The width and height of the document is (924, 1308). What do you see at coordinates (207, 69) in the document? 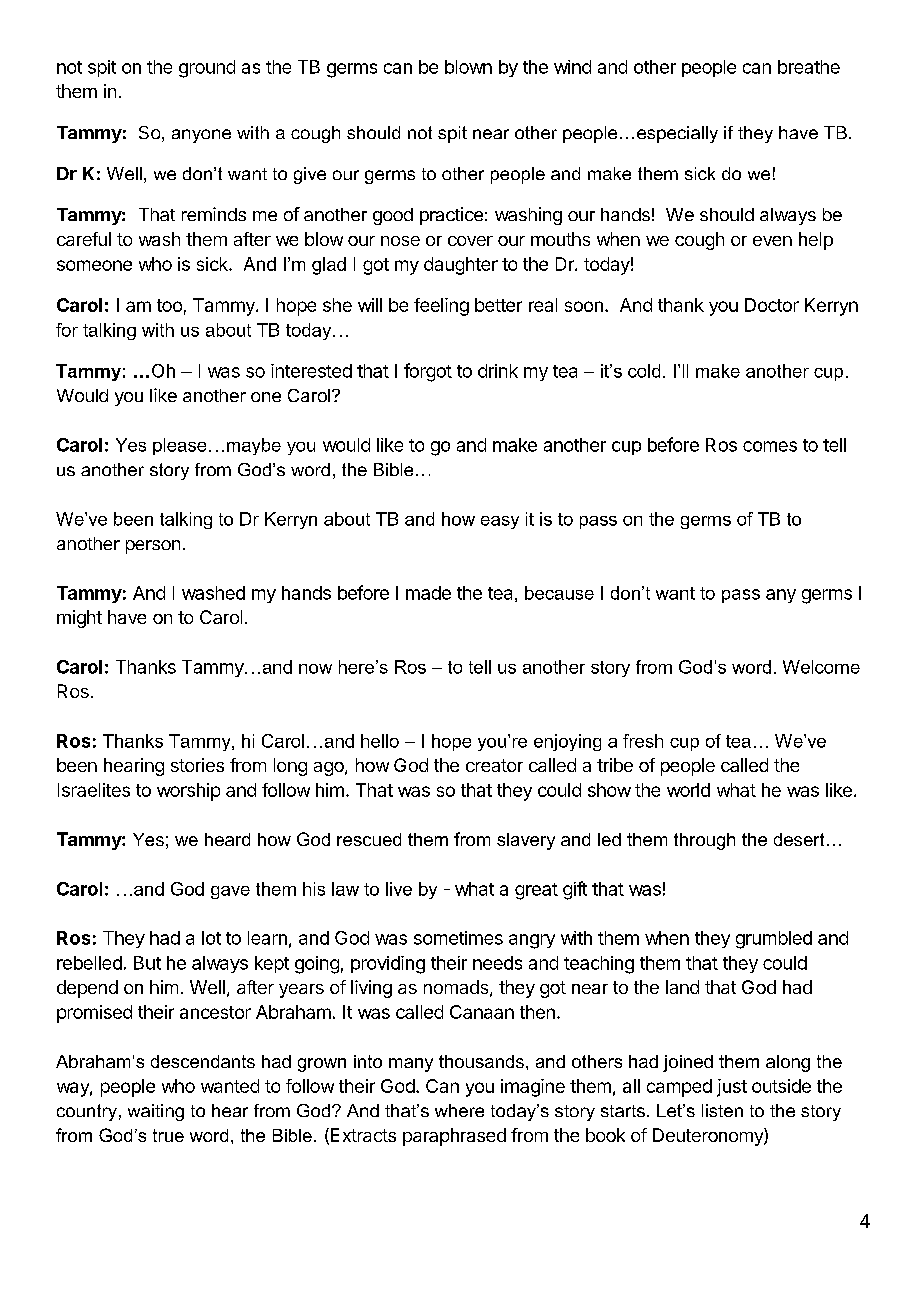
I see `ground` at bounding box center [207, 69].
